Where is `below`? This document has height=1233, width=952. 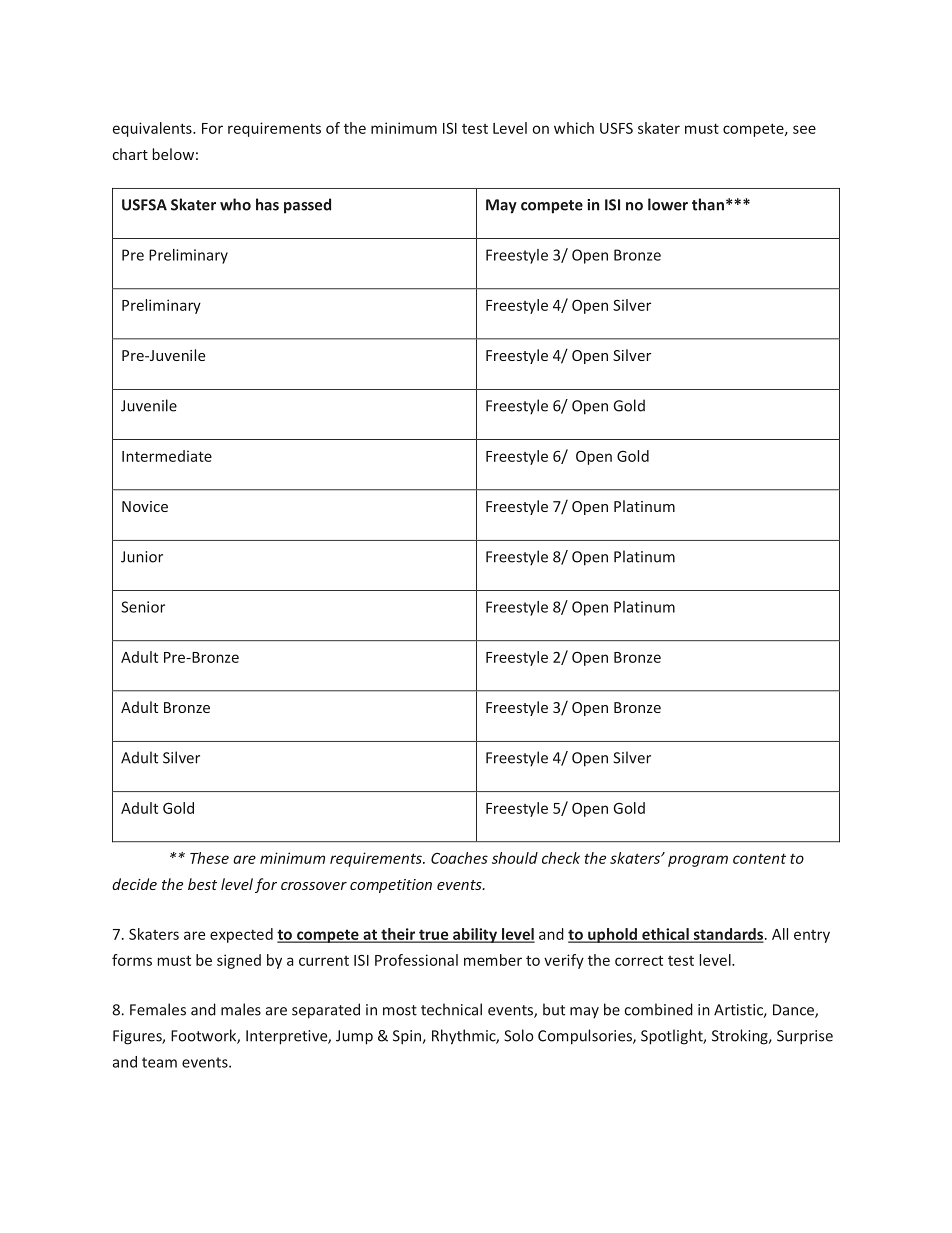
below is located at coordinates (173, 154).
